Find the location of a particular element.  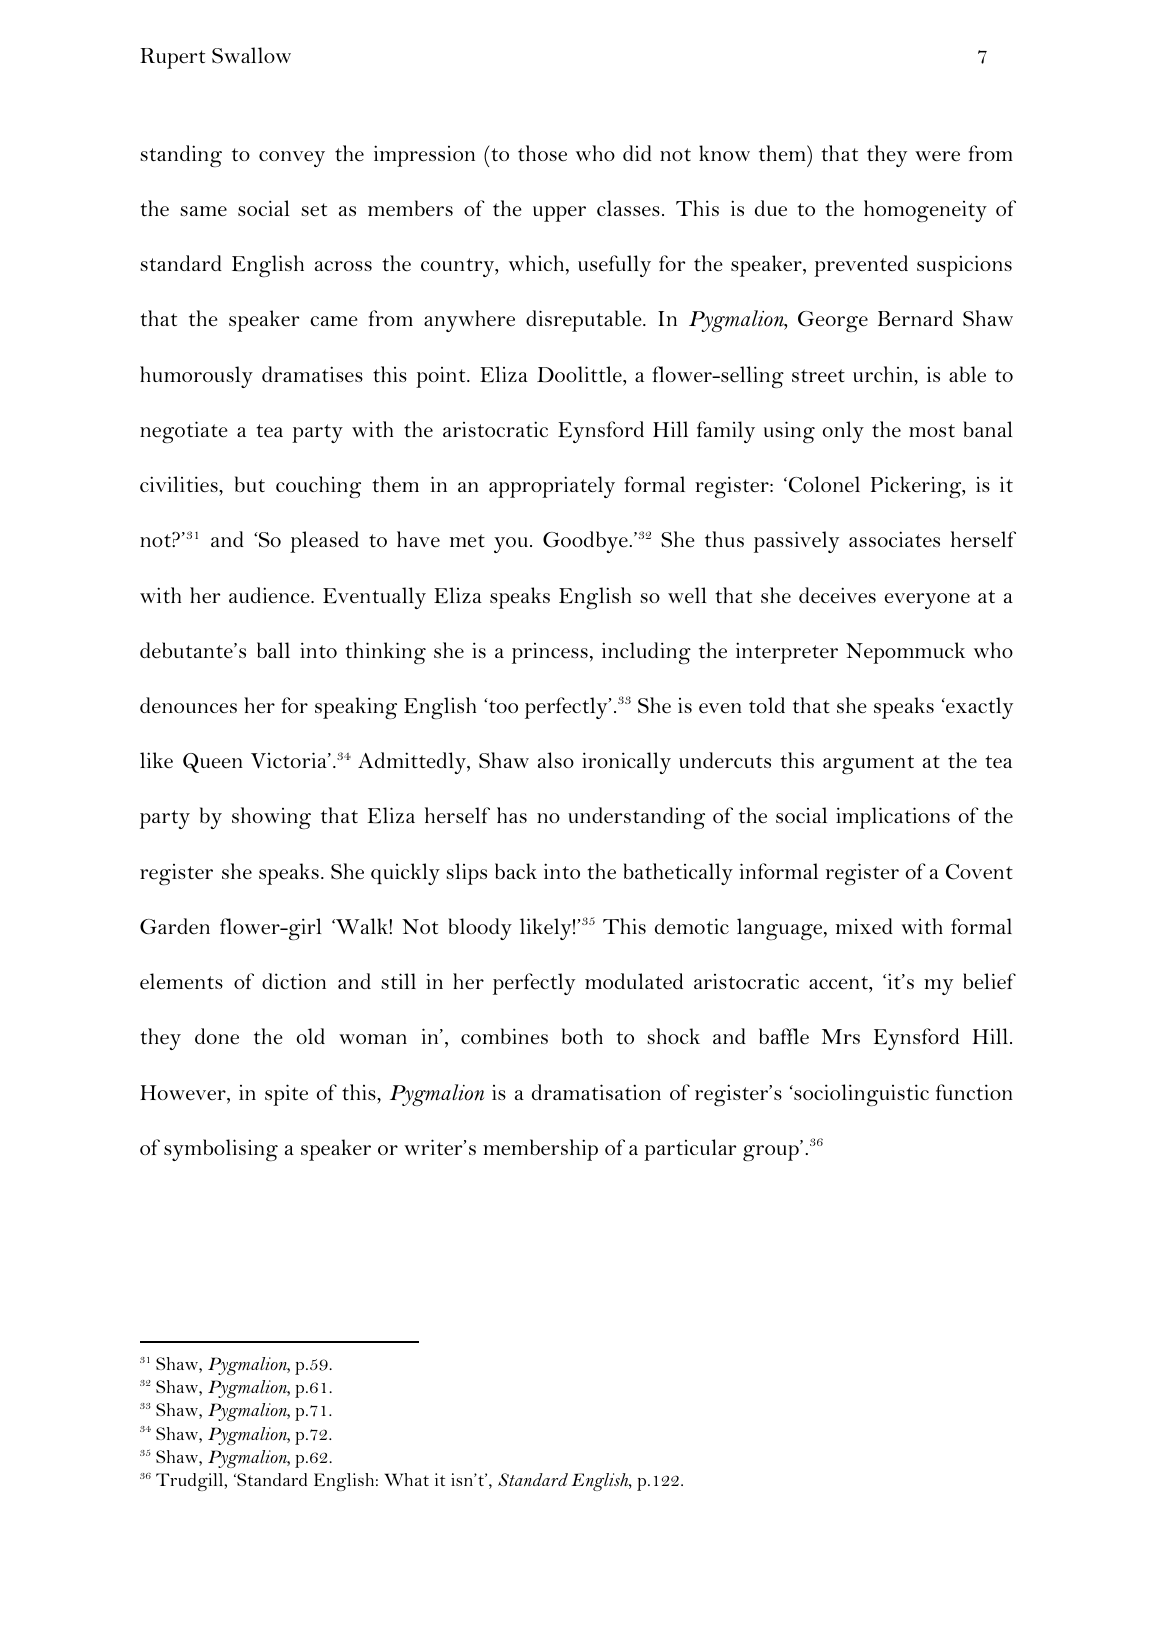

Victoria is located at coordinates (290, 760).
